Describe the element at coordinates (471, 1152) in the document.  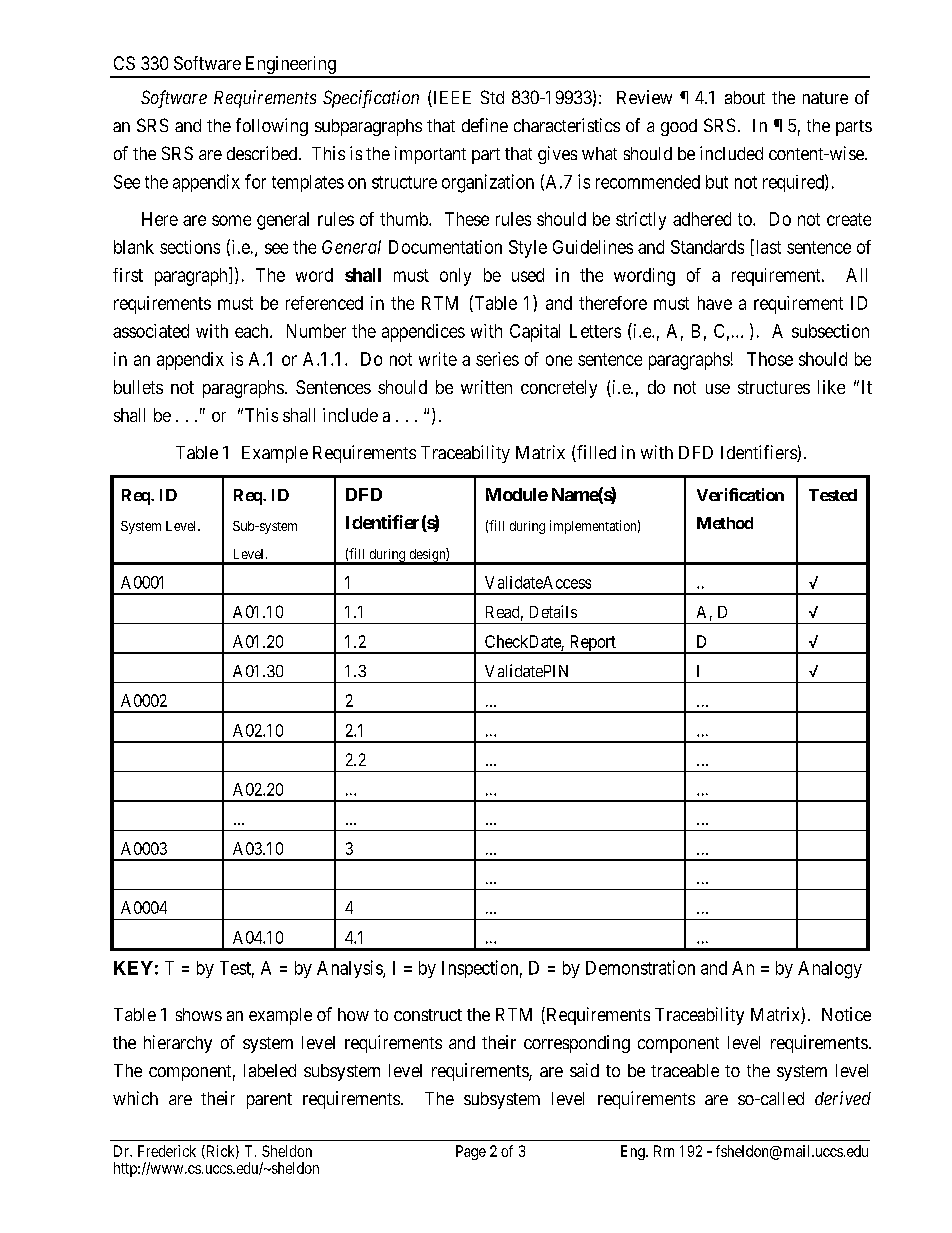
I see `Page` at that location.
